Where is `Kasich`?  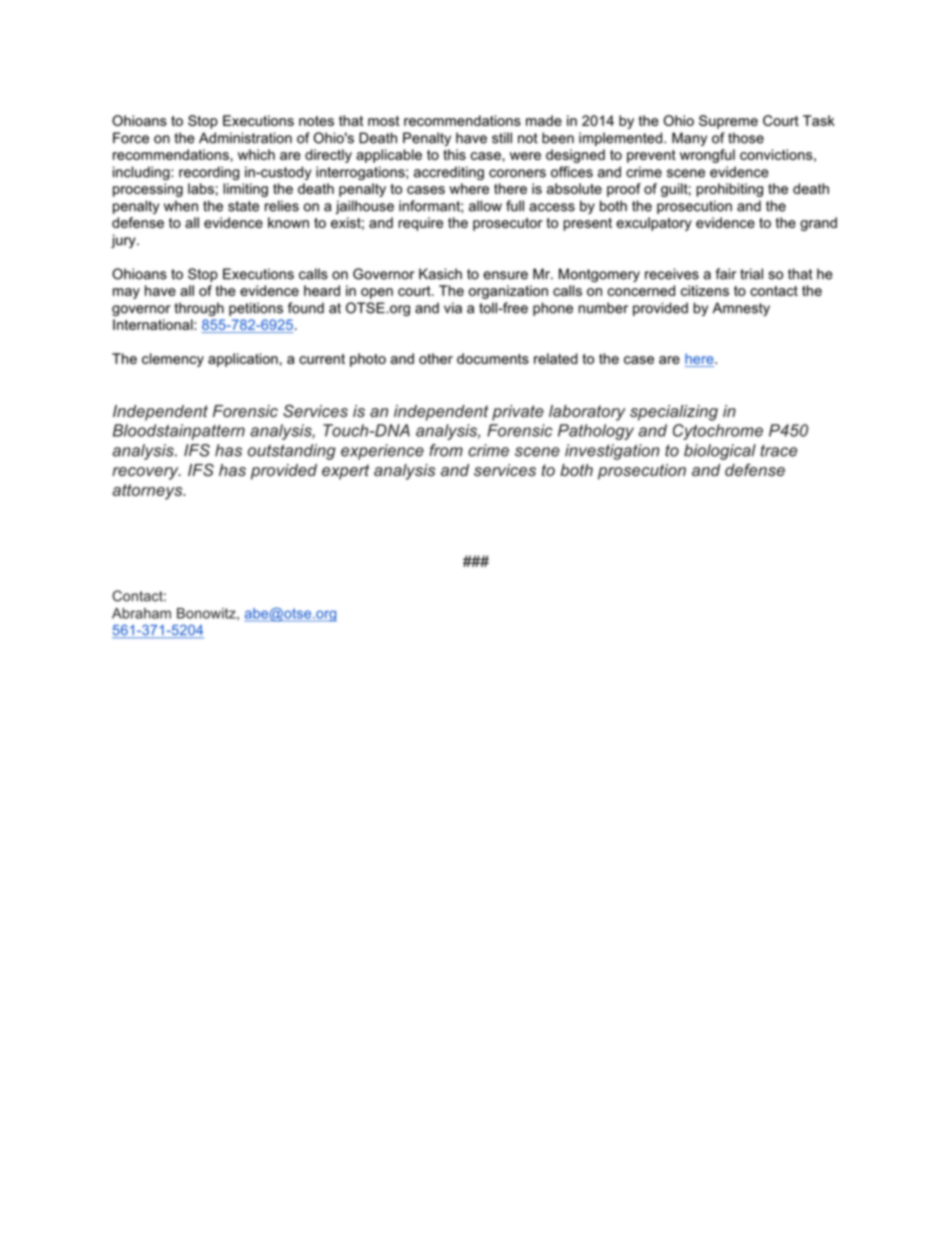 Kasich is located at coordinates (440, 274).
